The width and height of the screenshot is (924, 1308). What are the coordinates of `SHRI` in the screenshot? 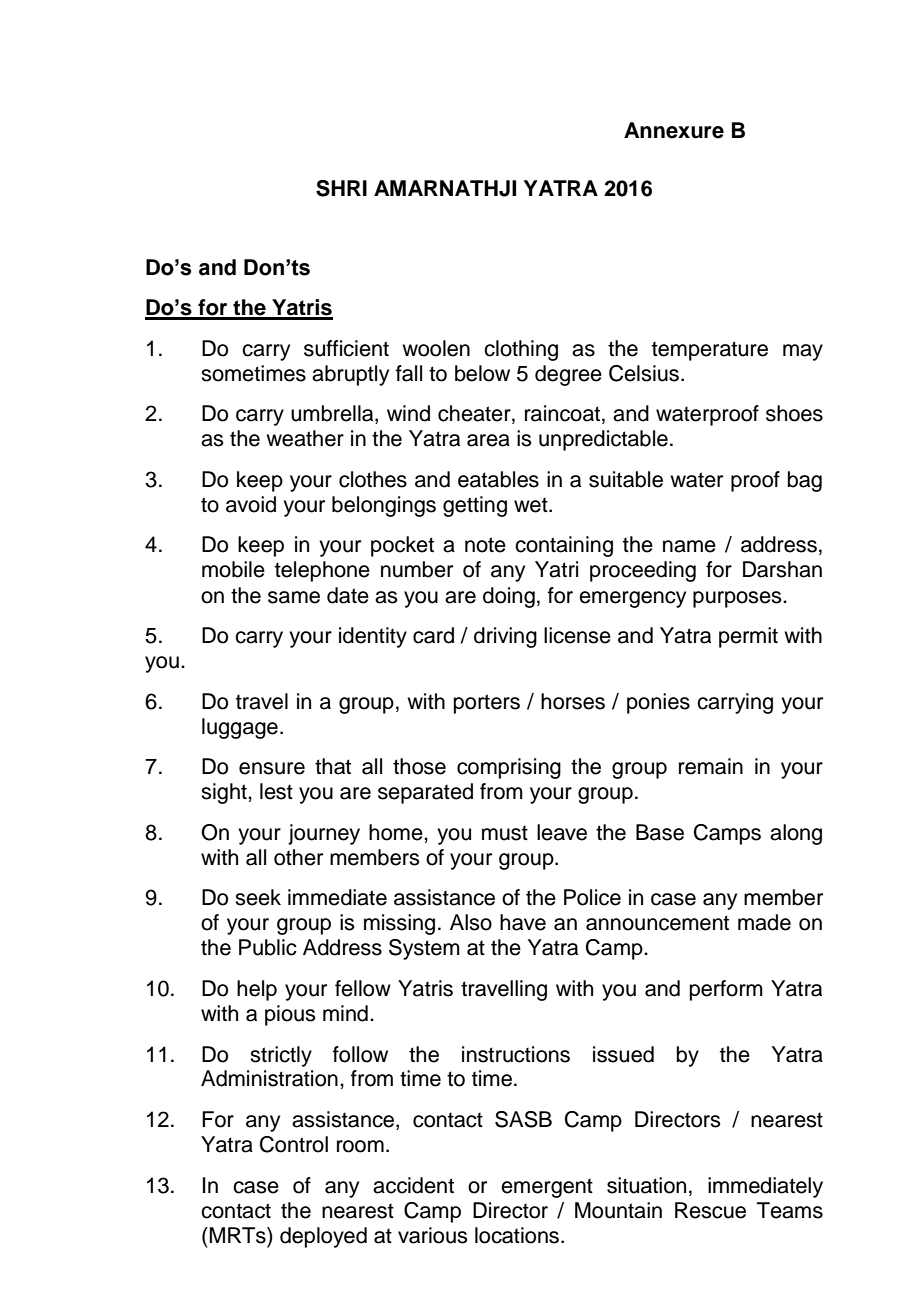 It's located at (341, 188).
